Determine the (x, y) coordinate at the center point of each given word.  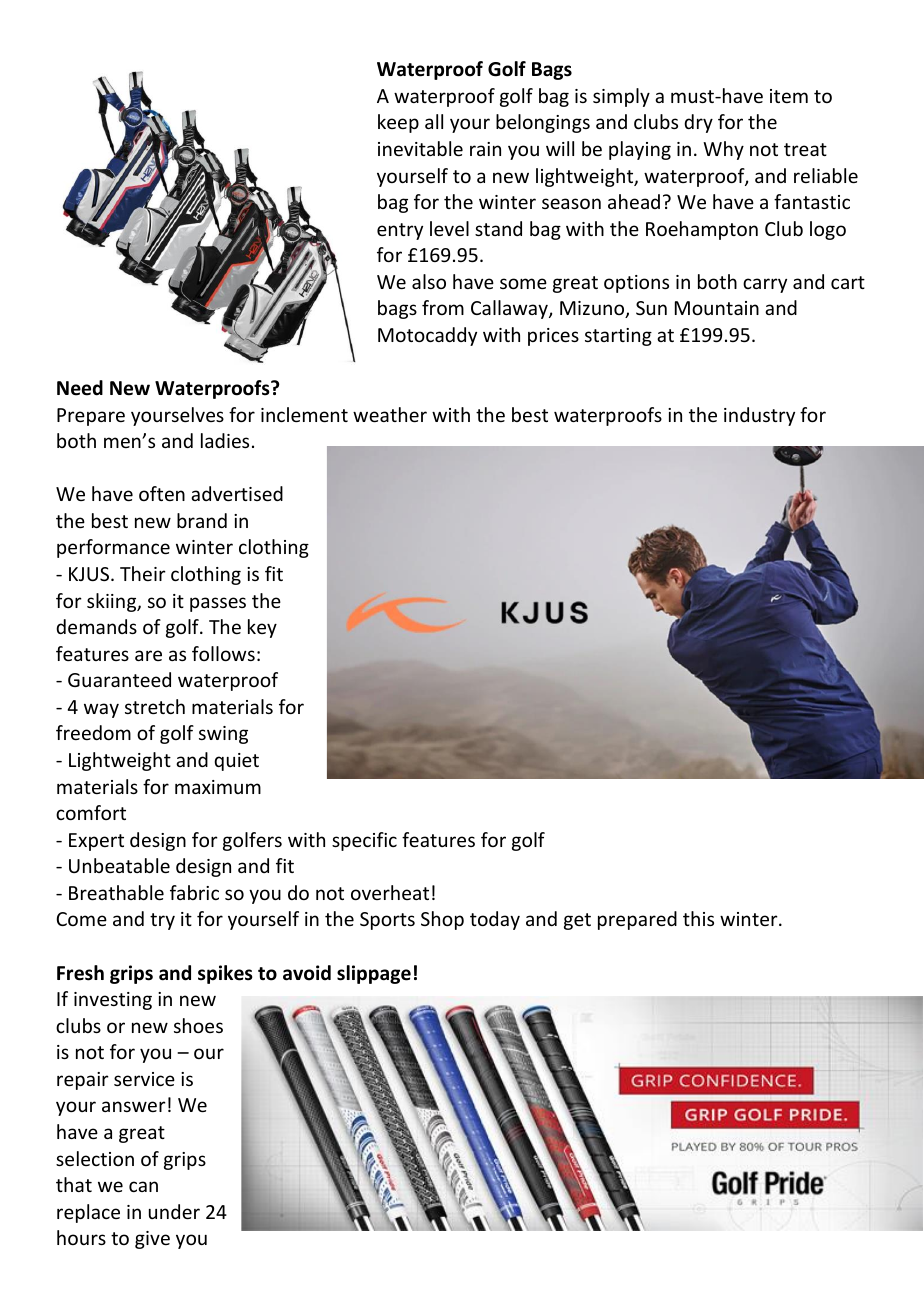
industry (759, 416)
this (698, 918)
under (174, 1211)
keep (398, 123)
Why (723, 150)
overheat (390, 892)
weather (390, 414)
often (162, 493)
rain (485, 149)
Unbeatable (119, 865)
